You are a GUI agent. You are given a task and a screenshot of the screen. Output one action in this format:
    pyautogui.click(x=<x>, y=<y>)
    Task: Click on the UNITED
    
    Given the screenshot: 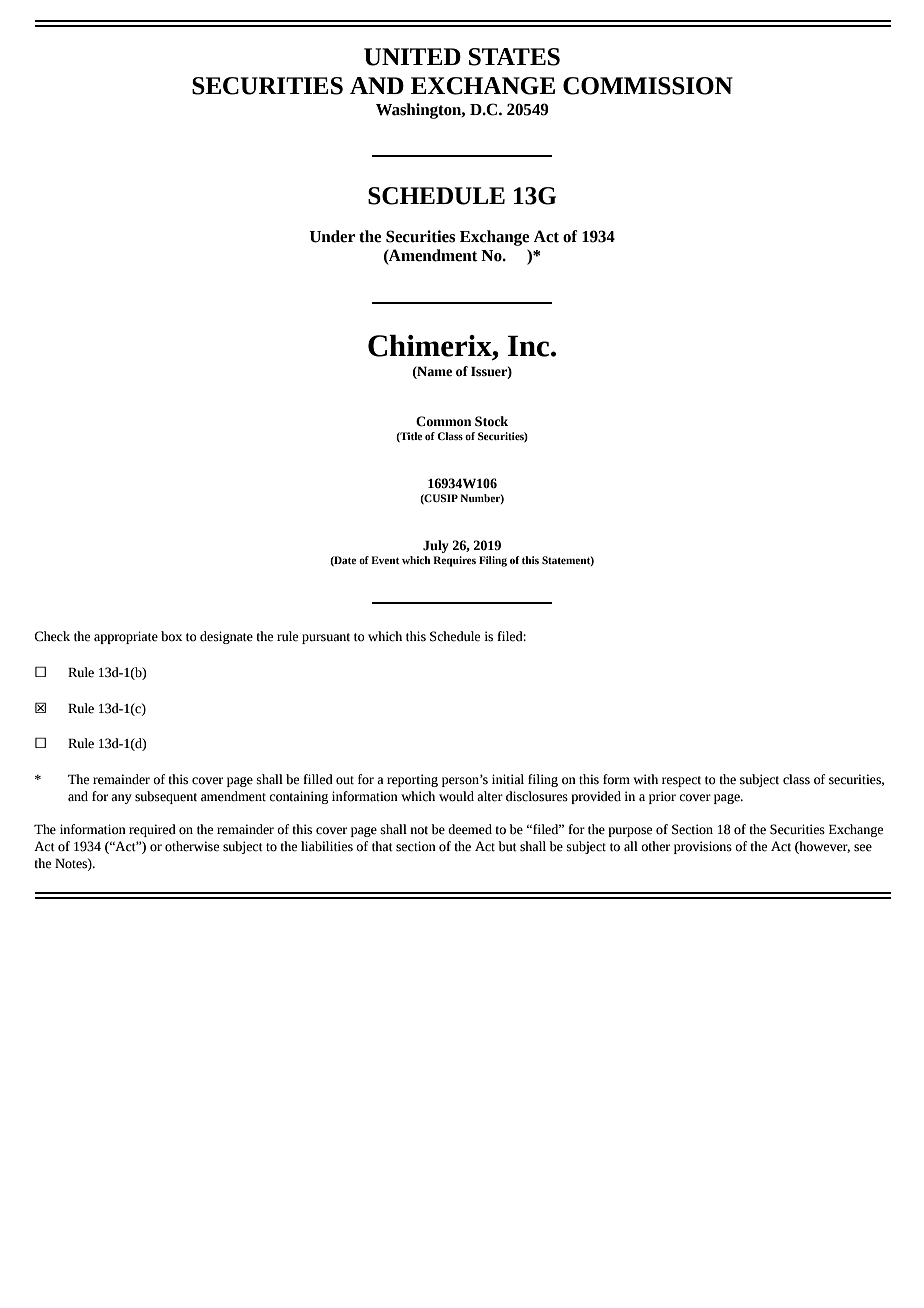 What is the action you would take?
    pyautogui.click(x=412, y=57)
